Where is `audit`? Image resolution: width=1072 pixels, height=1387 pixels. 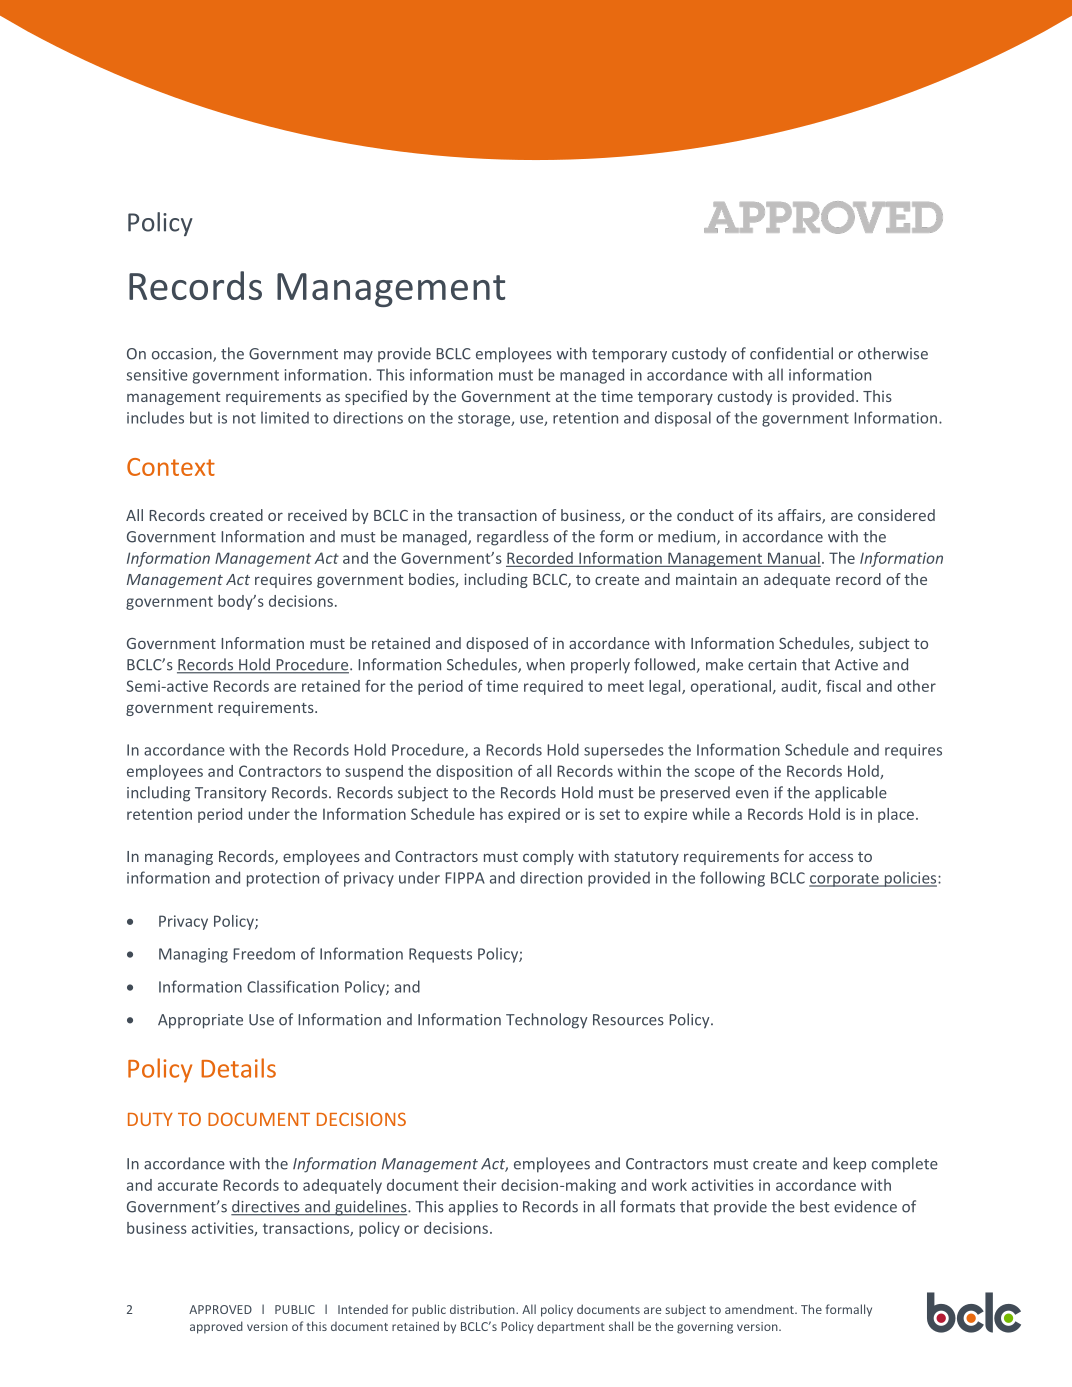
audit is located at coordinates (800, 687).
